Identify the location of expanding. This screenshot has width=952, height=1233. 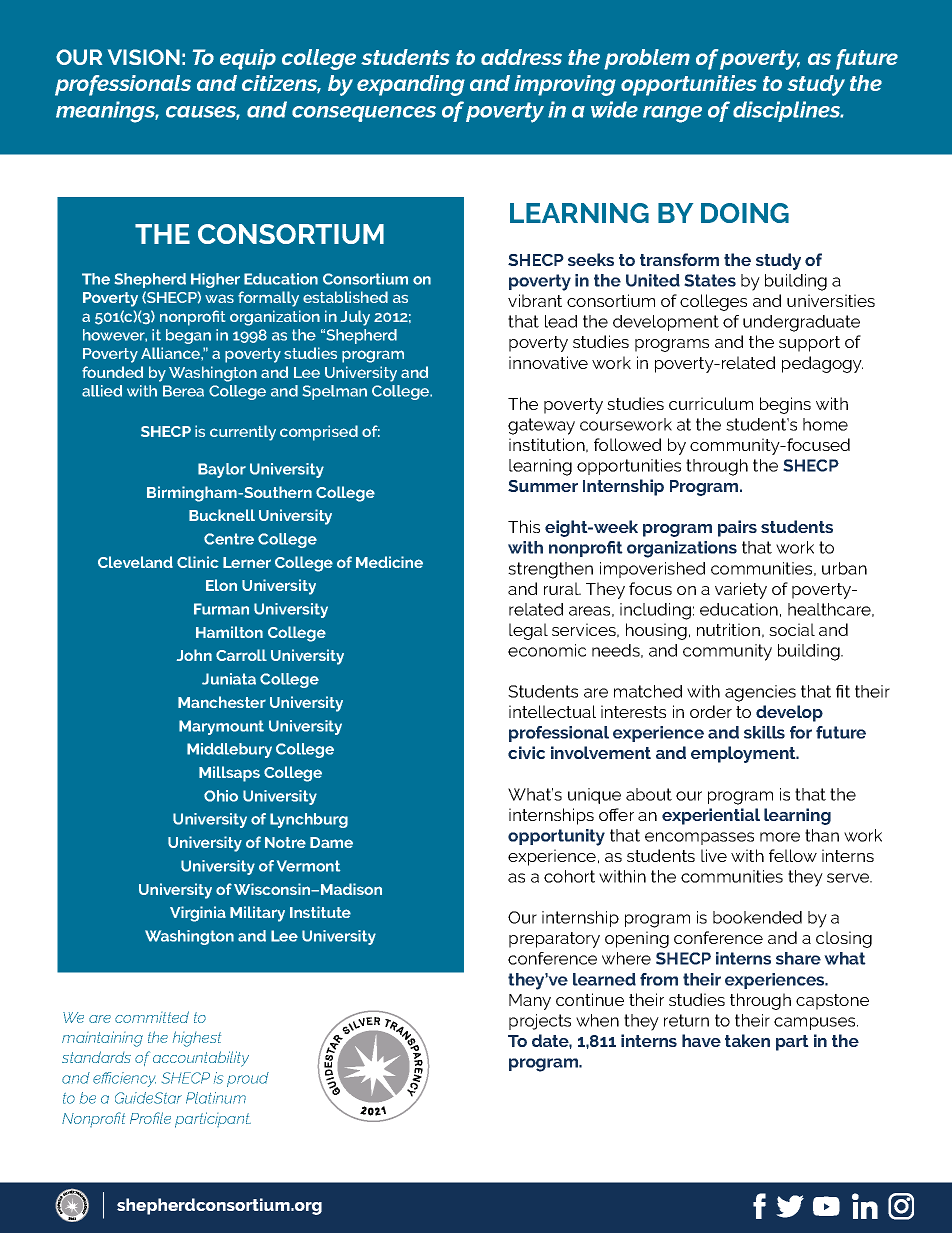
(411, 85).
